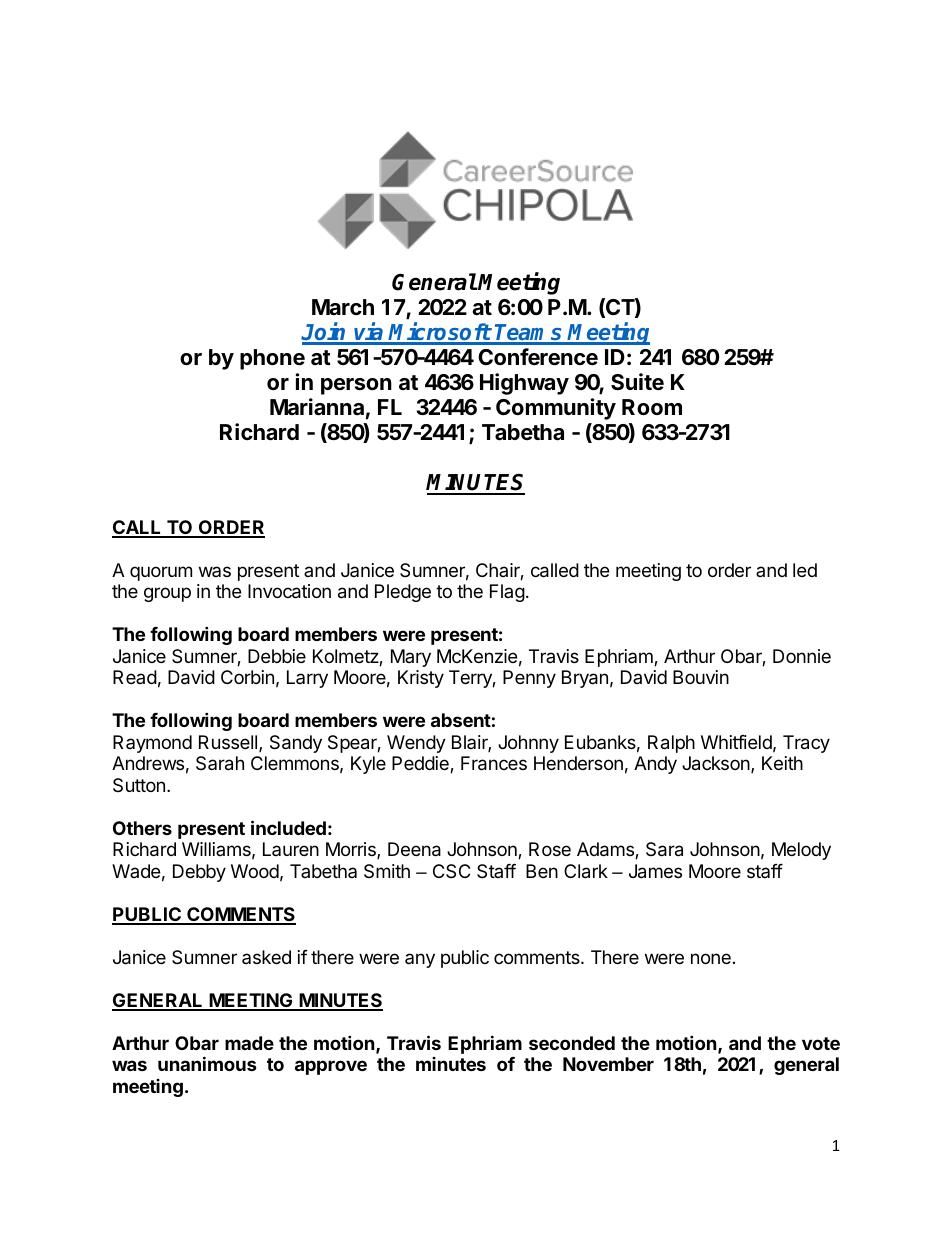 The image size is (952, 1233). What do you see at coordinates (247, 677) in the screenshot?
I see `Corbin` at bounding box center [247, 677].
